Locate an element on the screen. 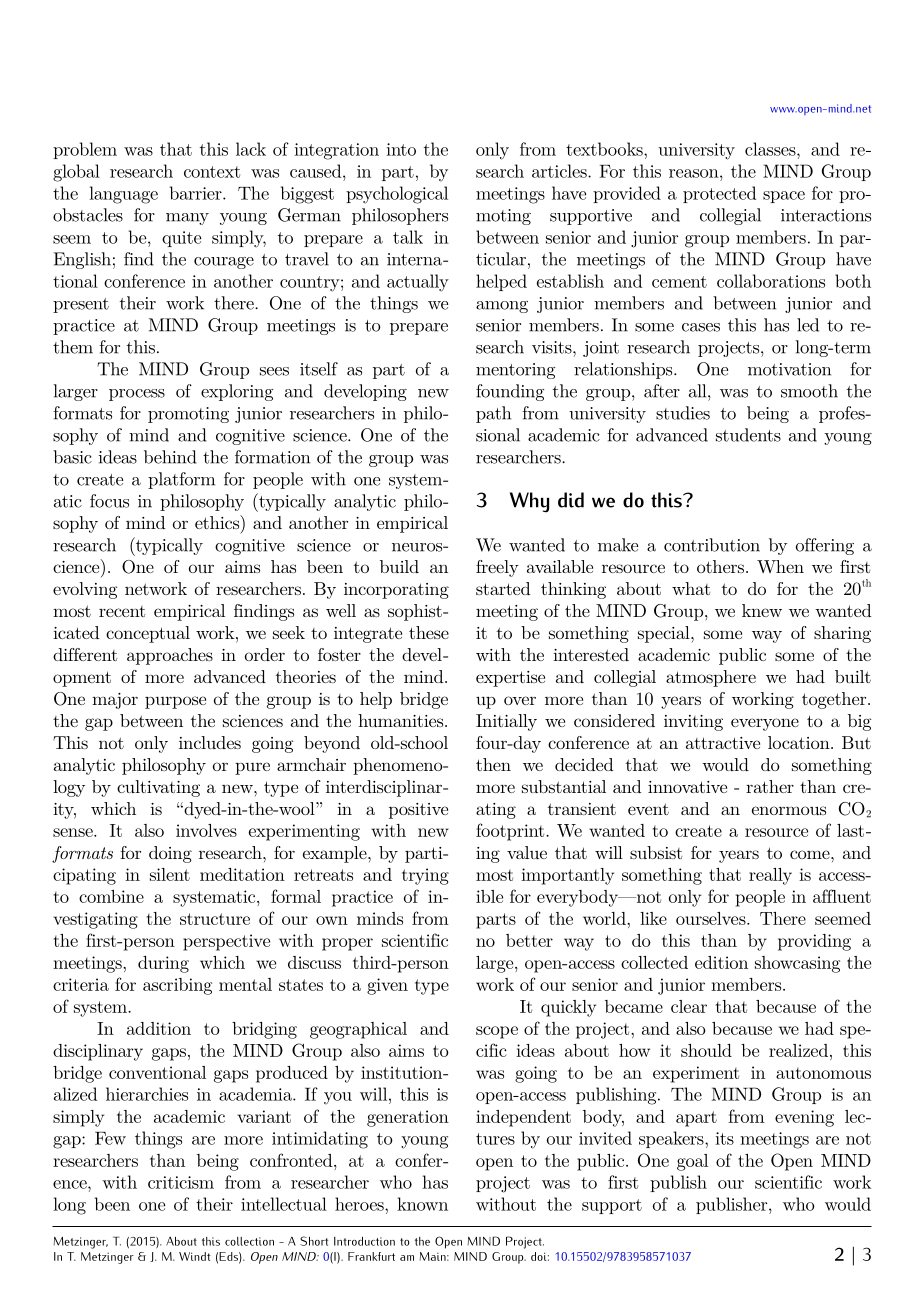  everyone is located at coordinates (765, 724).
